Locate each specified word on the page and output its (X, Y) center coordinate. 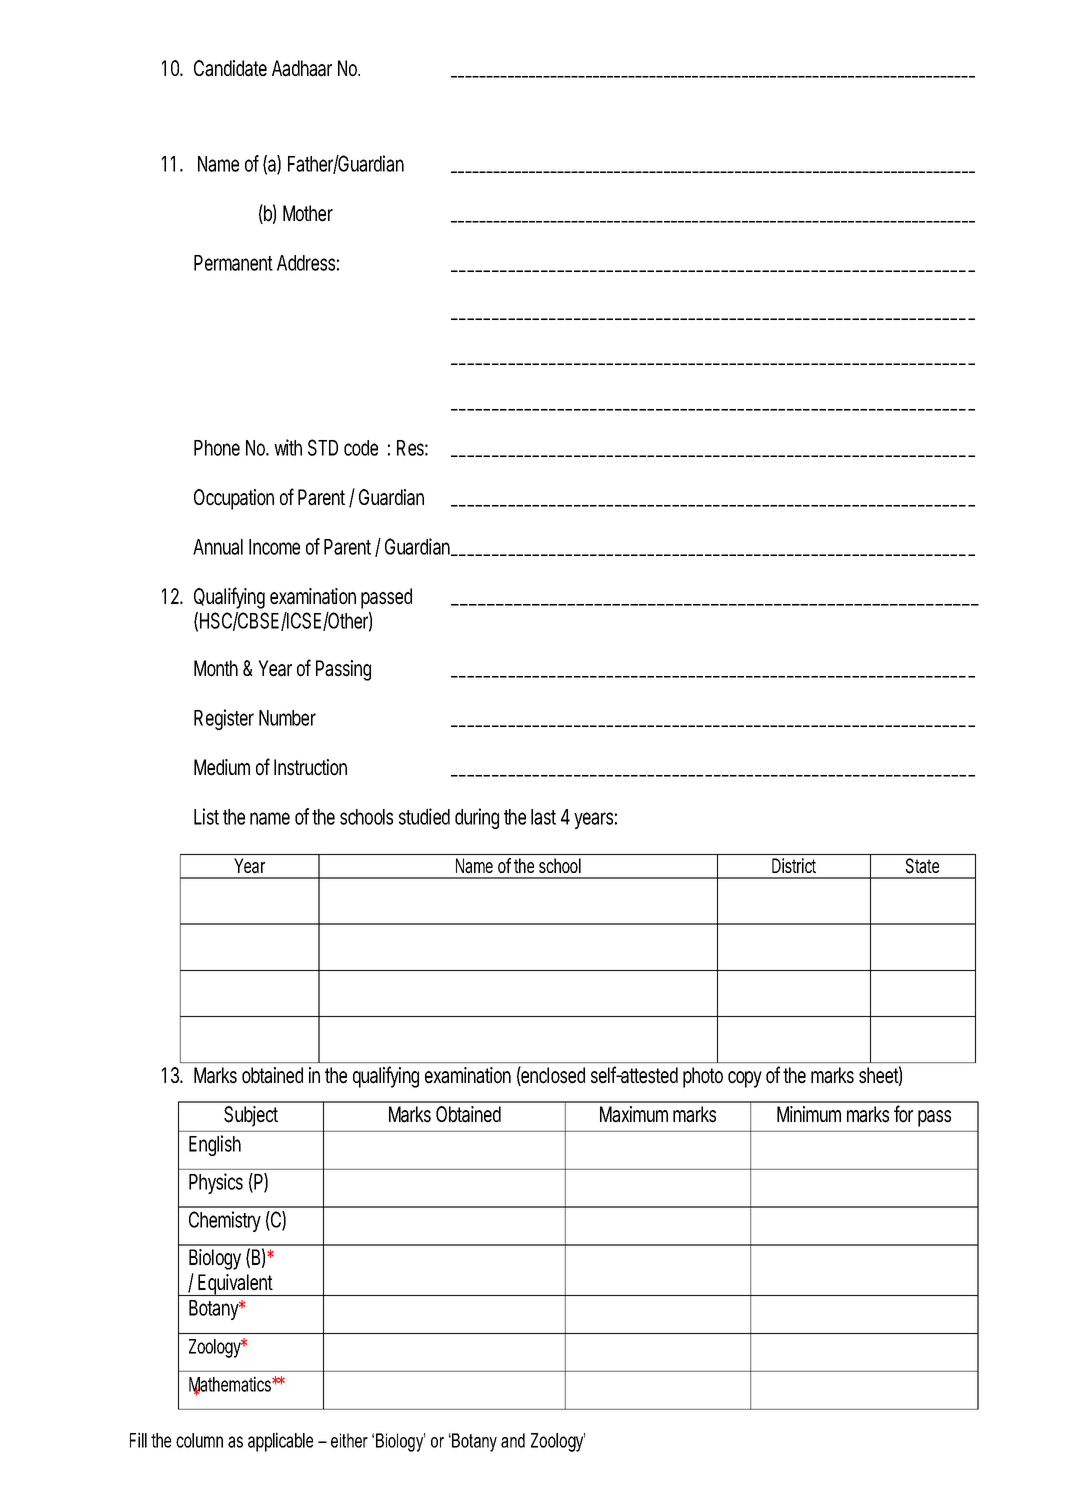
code (361, 448)
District (794, 865)
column (199, 1440)
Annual (218, 547)
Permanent (233, 263)
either (349, 1440)
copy (745, 1079)
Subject (251, 1116)
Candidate (230, 68)
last (543, 817)
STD (323, 447)
